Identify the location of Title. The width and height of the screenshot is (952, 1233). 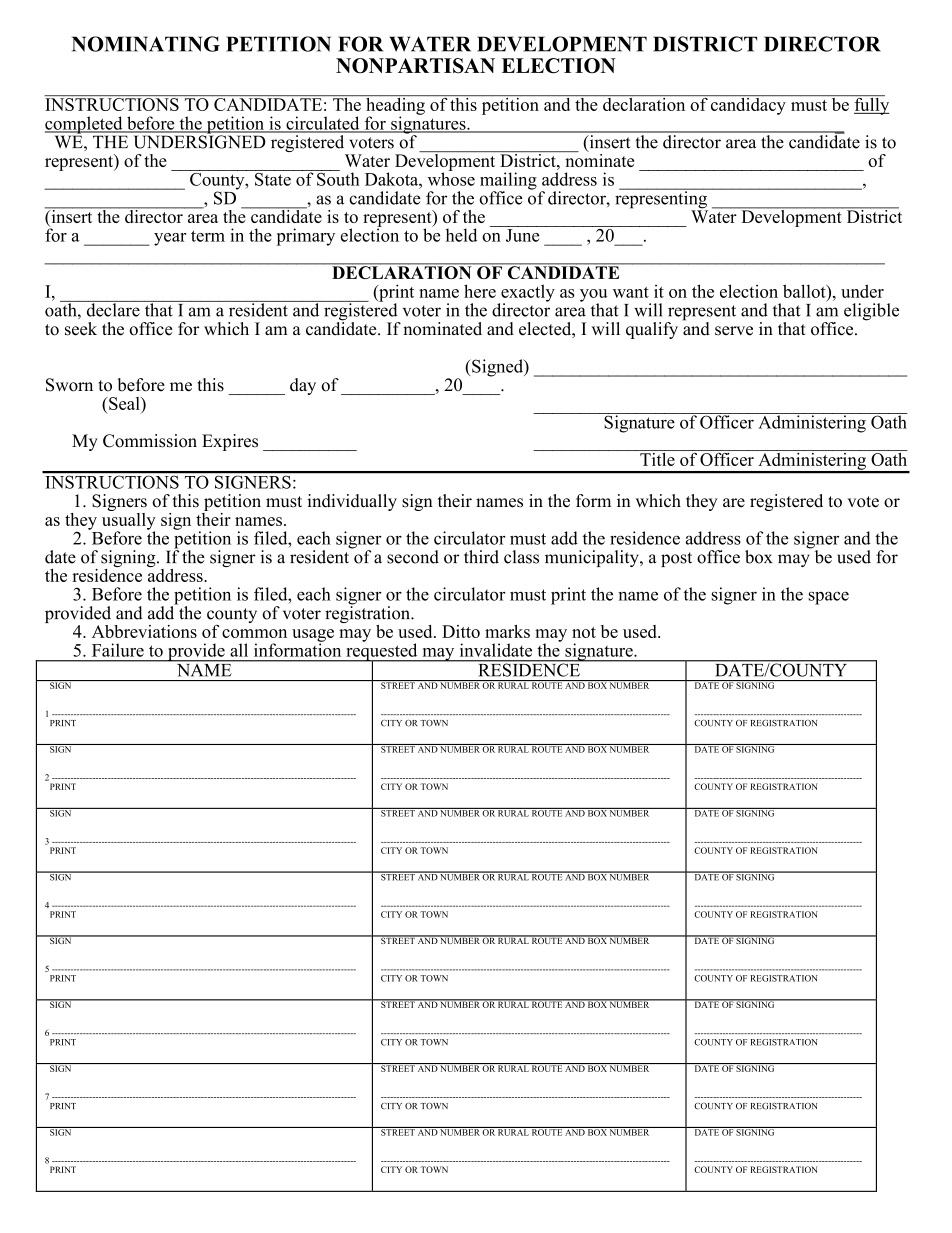
(657, 458).
